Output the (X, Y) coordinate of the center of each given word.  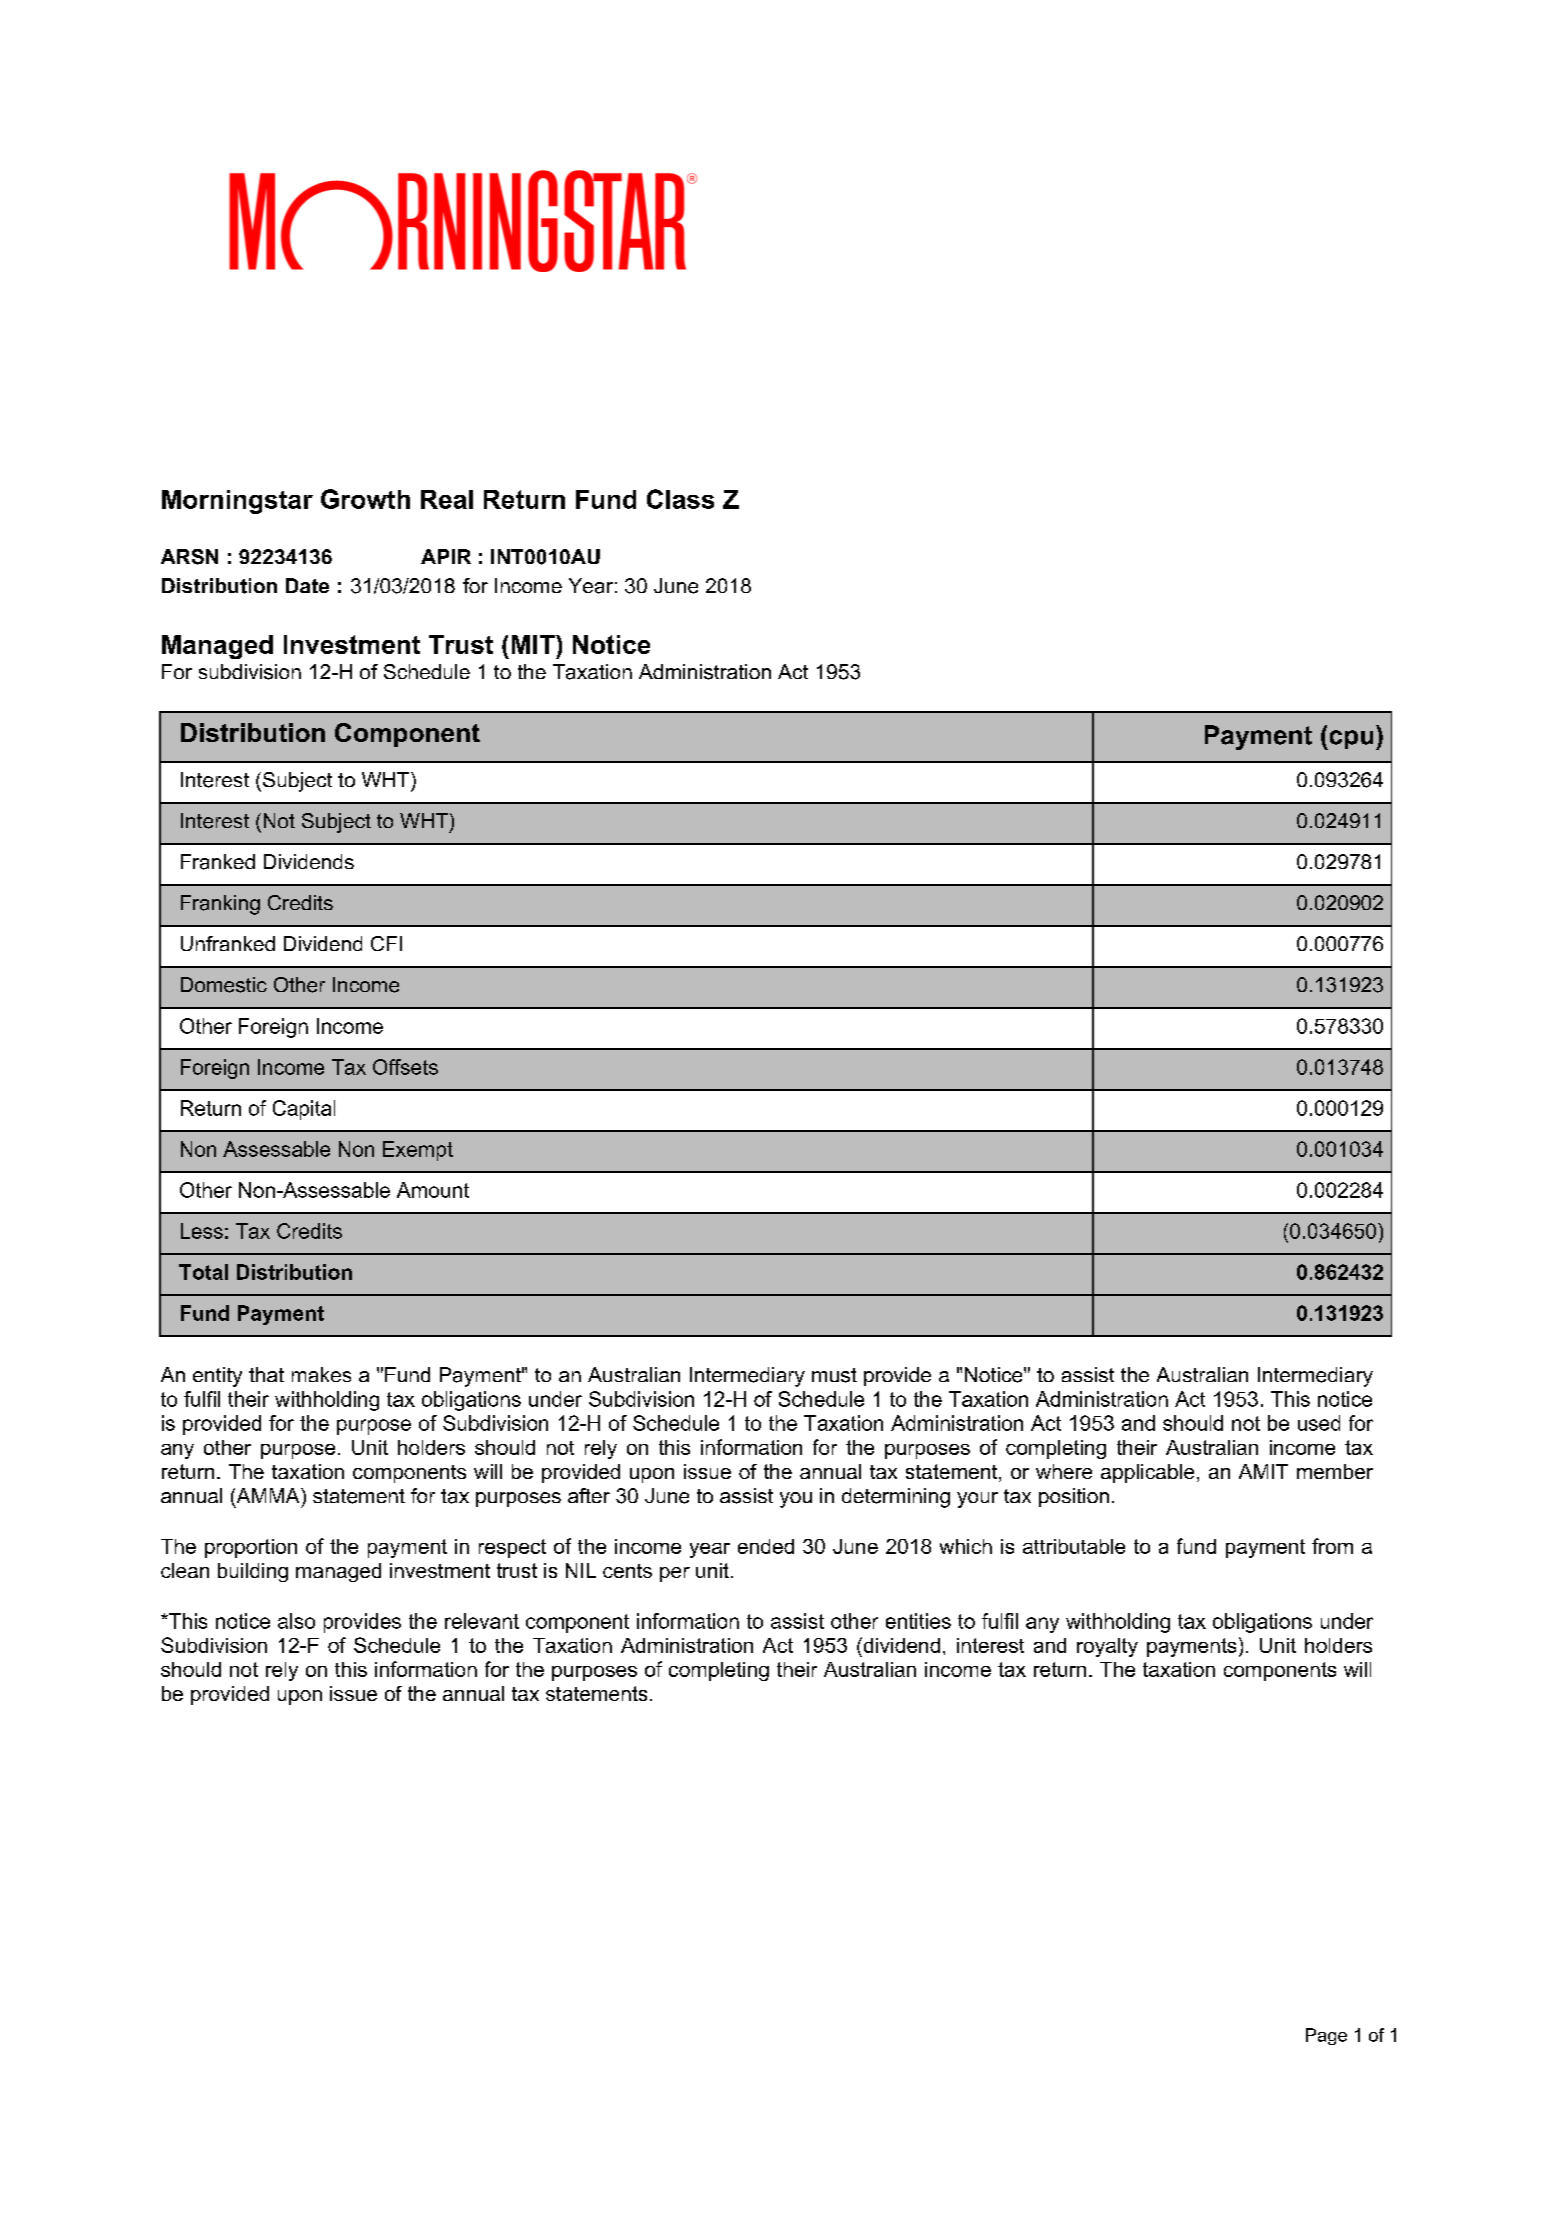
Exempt (418, 1151)
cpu (1350, 740)
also (296, 1621)
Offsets (405, 1067)
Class (680, 499)
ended (766, 1546)
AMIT (1263, 1471)
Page (1326, 2036)
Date (307, 585)
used (1319, 1423)
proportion (251, 1548)
